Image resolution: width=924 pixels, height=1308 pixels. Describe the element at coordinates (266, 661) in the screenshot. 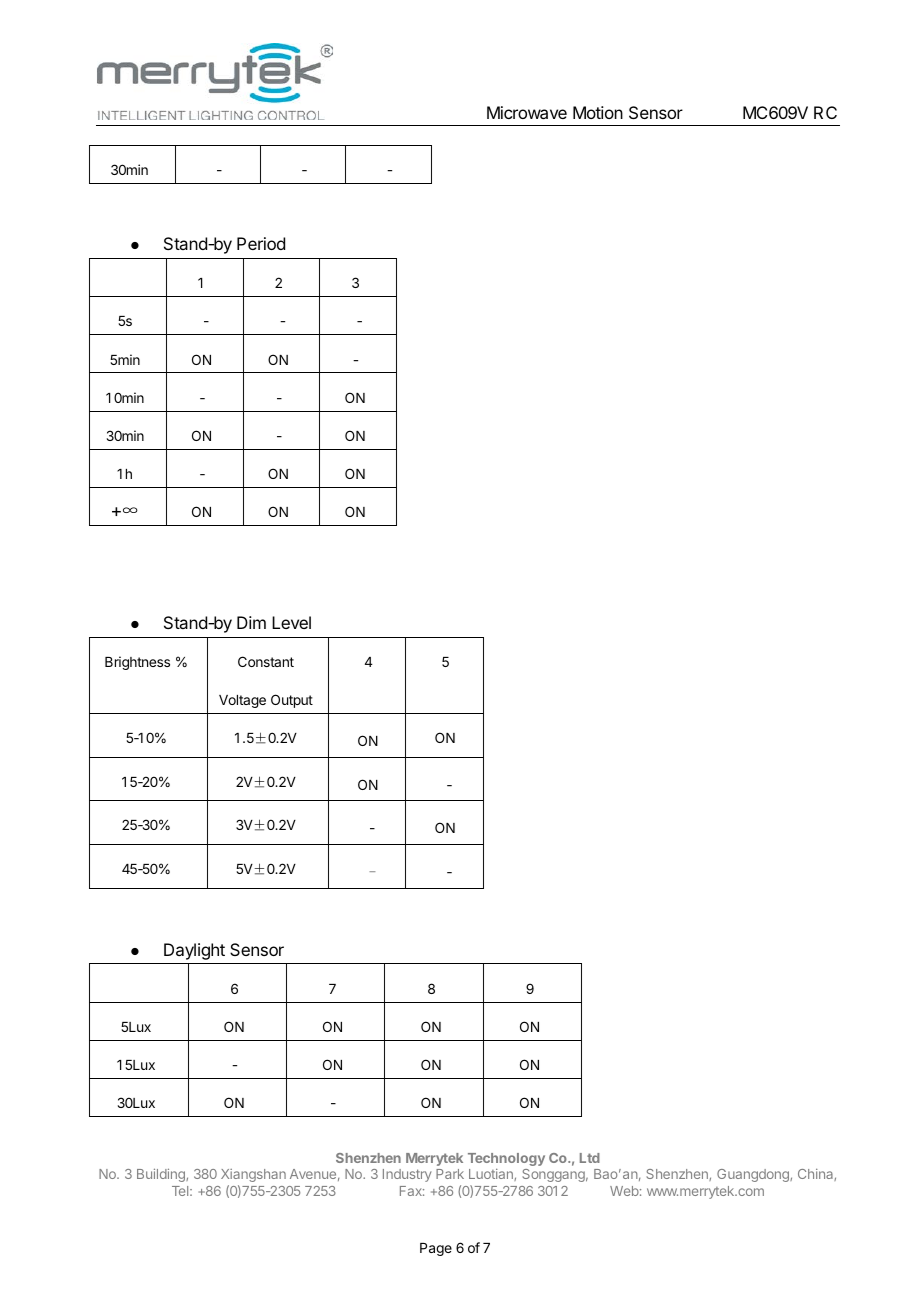

I see `Constant` at that location.
